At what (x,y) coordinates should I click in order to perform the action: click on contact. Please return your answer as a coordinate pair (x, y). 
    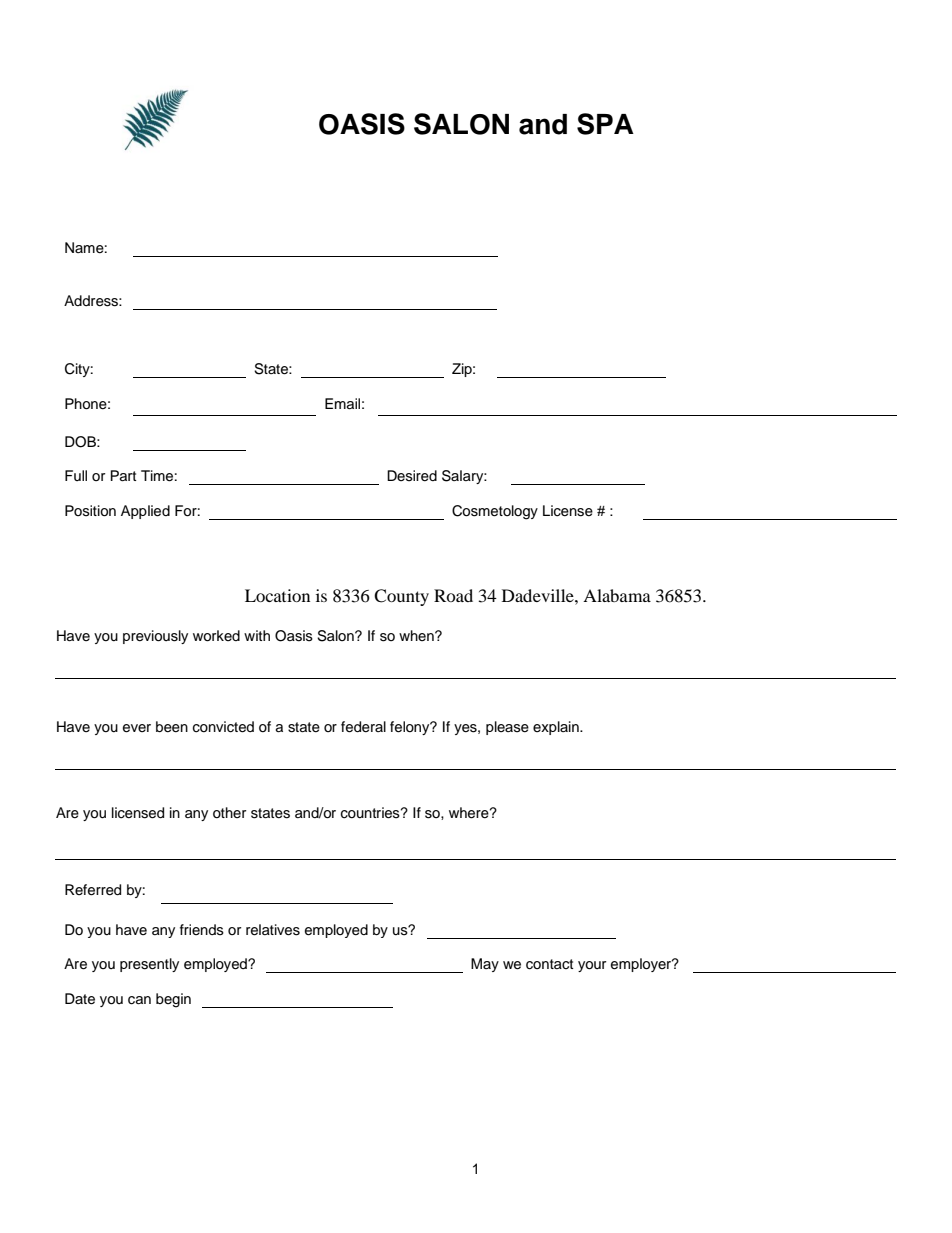
    Looking at the image, I should click on (549, 964).
